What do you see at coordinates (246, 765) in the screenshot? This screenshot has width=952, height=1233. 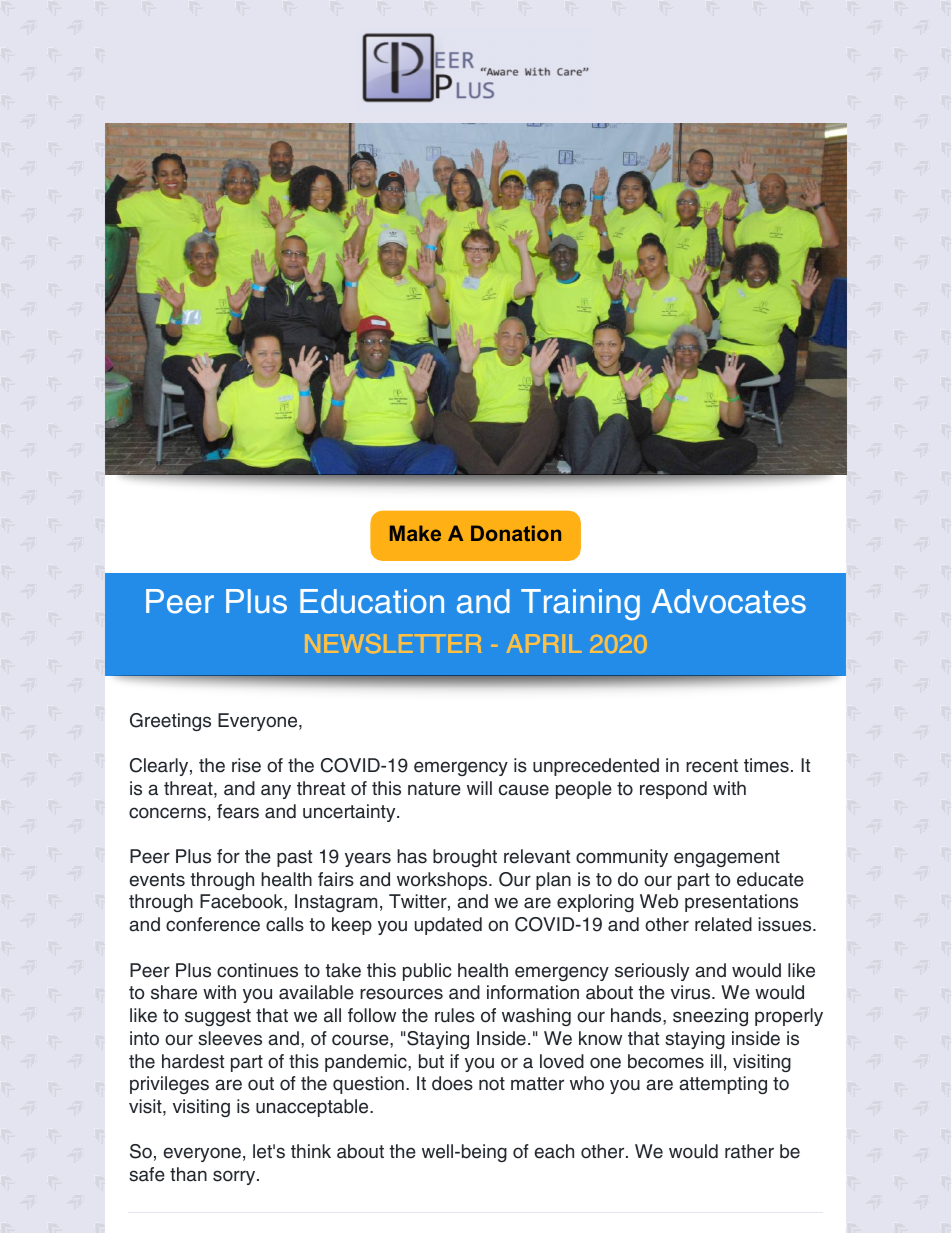 I see `rise` at bounding box center [246, 765].
